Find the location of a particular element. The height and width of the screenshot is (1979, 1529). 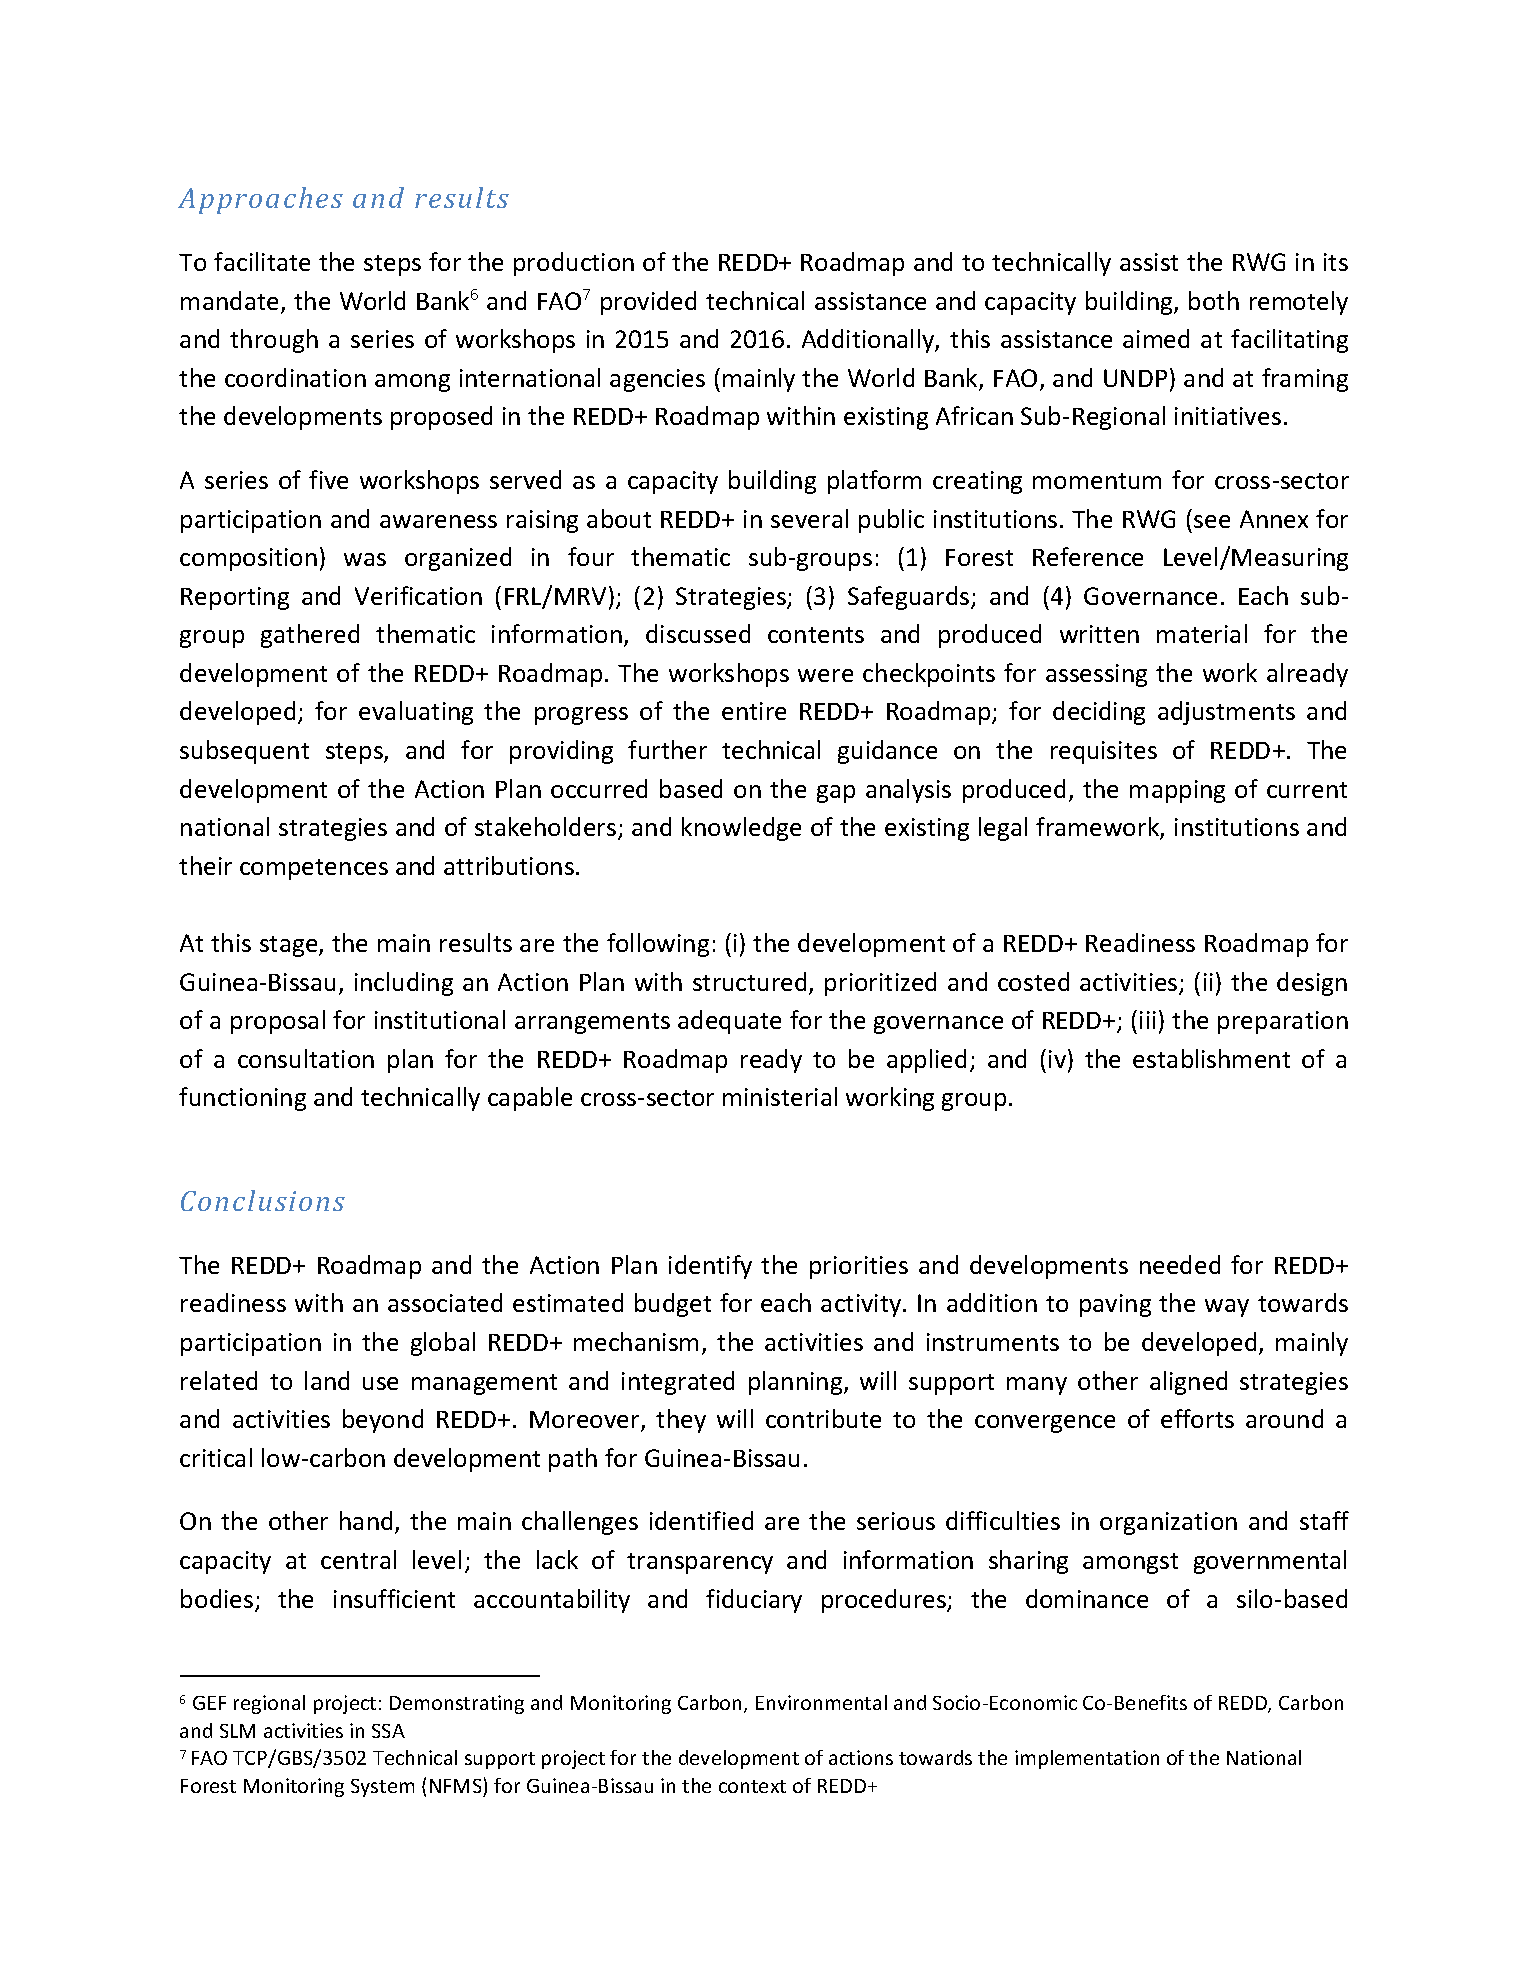

facilitate is located at coordinates (262, 261).
